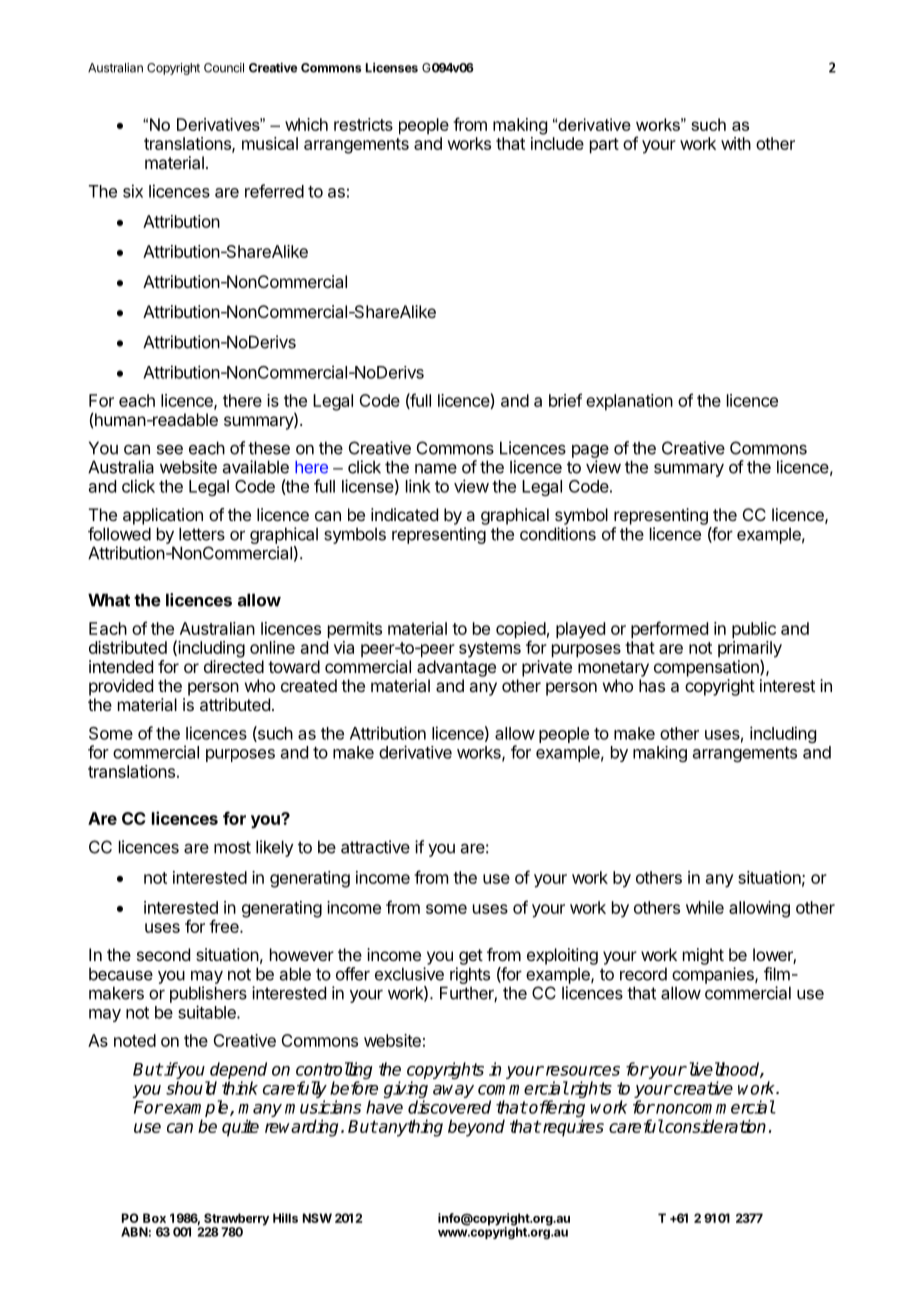 This screenshot has height=1309, width=924. I want to click on Council, so click(224, 68).
